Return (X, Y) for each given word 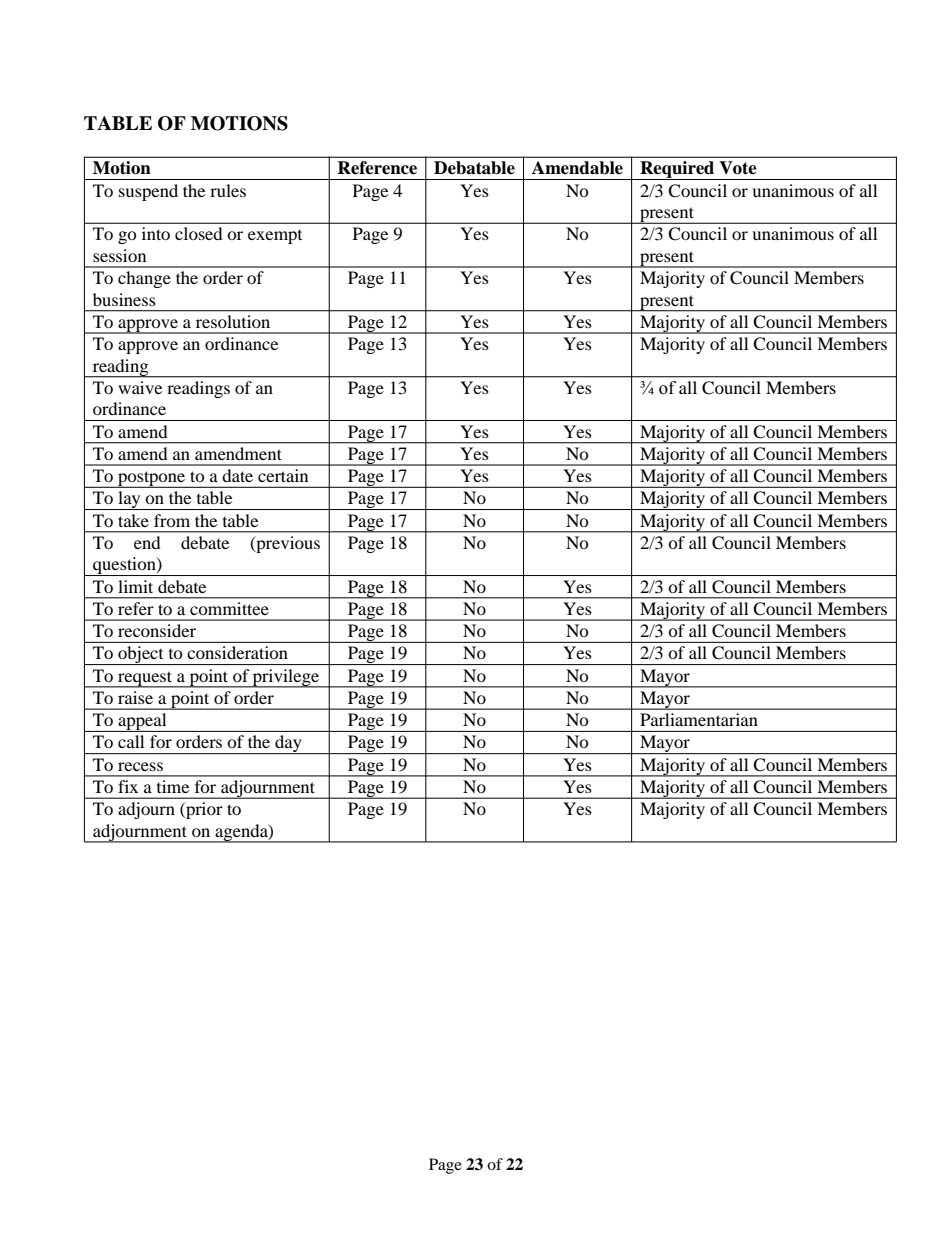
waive (140, 387)
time (173, 786)
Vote (738, 168)
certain (283, 475)
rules (228, 190)
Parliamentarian (699, 719)
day (288, 744)
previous (287, 544)
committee (229, 608)
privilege (286, 678)
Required (677, 170)
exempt (275, 237)
